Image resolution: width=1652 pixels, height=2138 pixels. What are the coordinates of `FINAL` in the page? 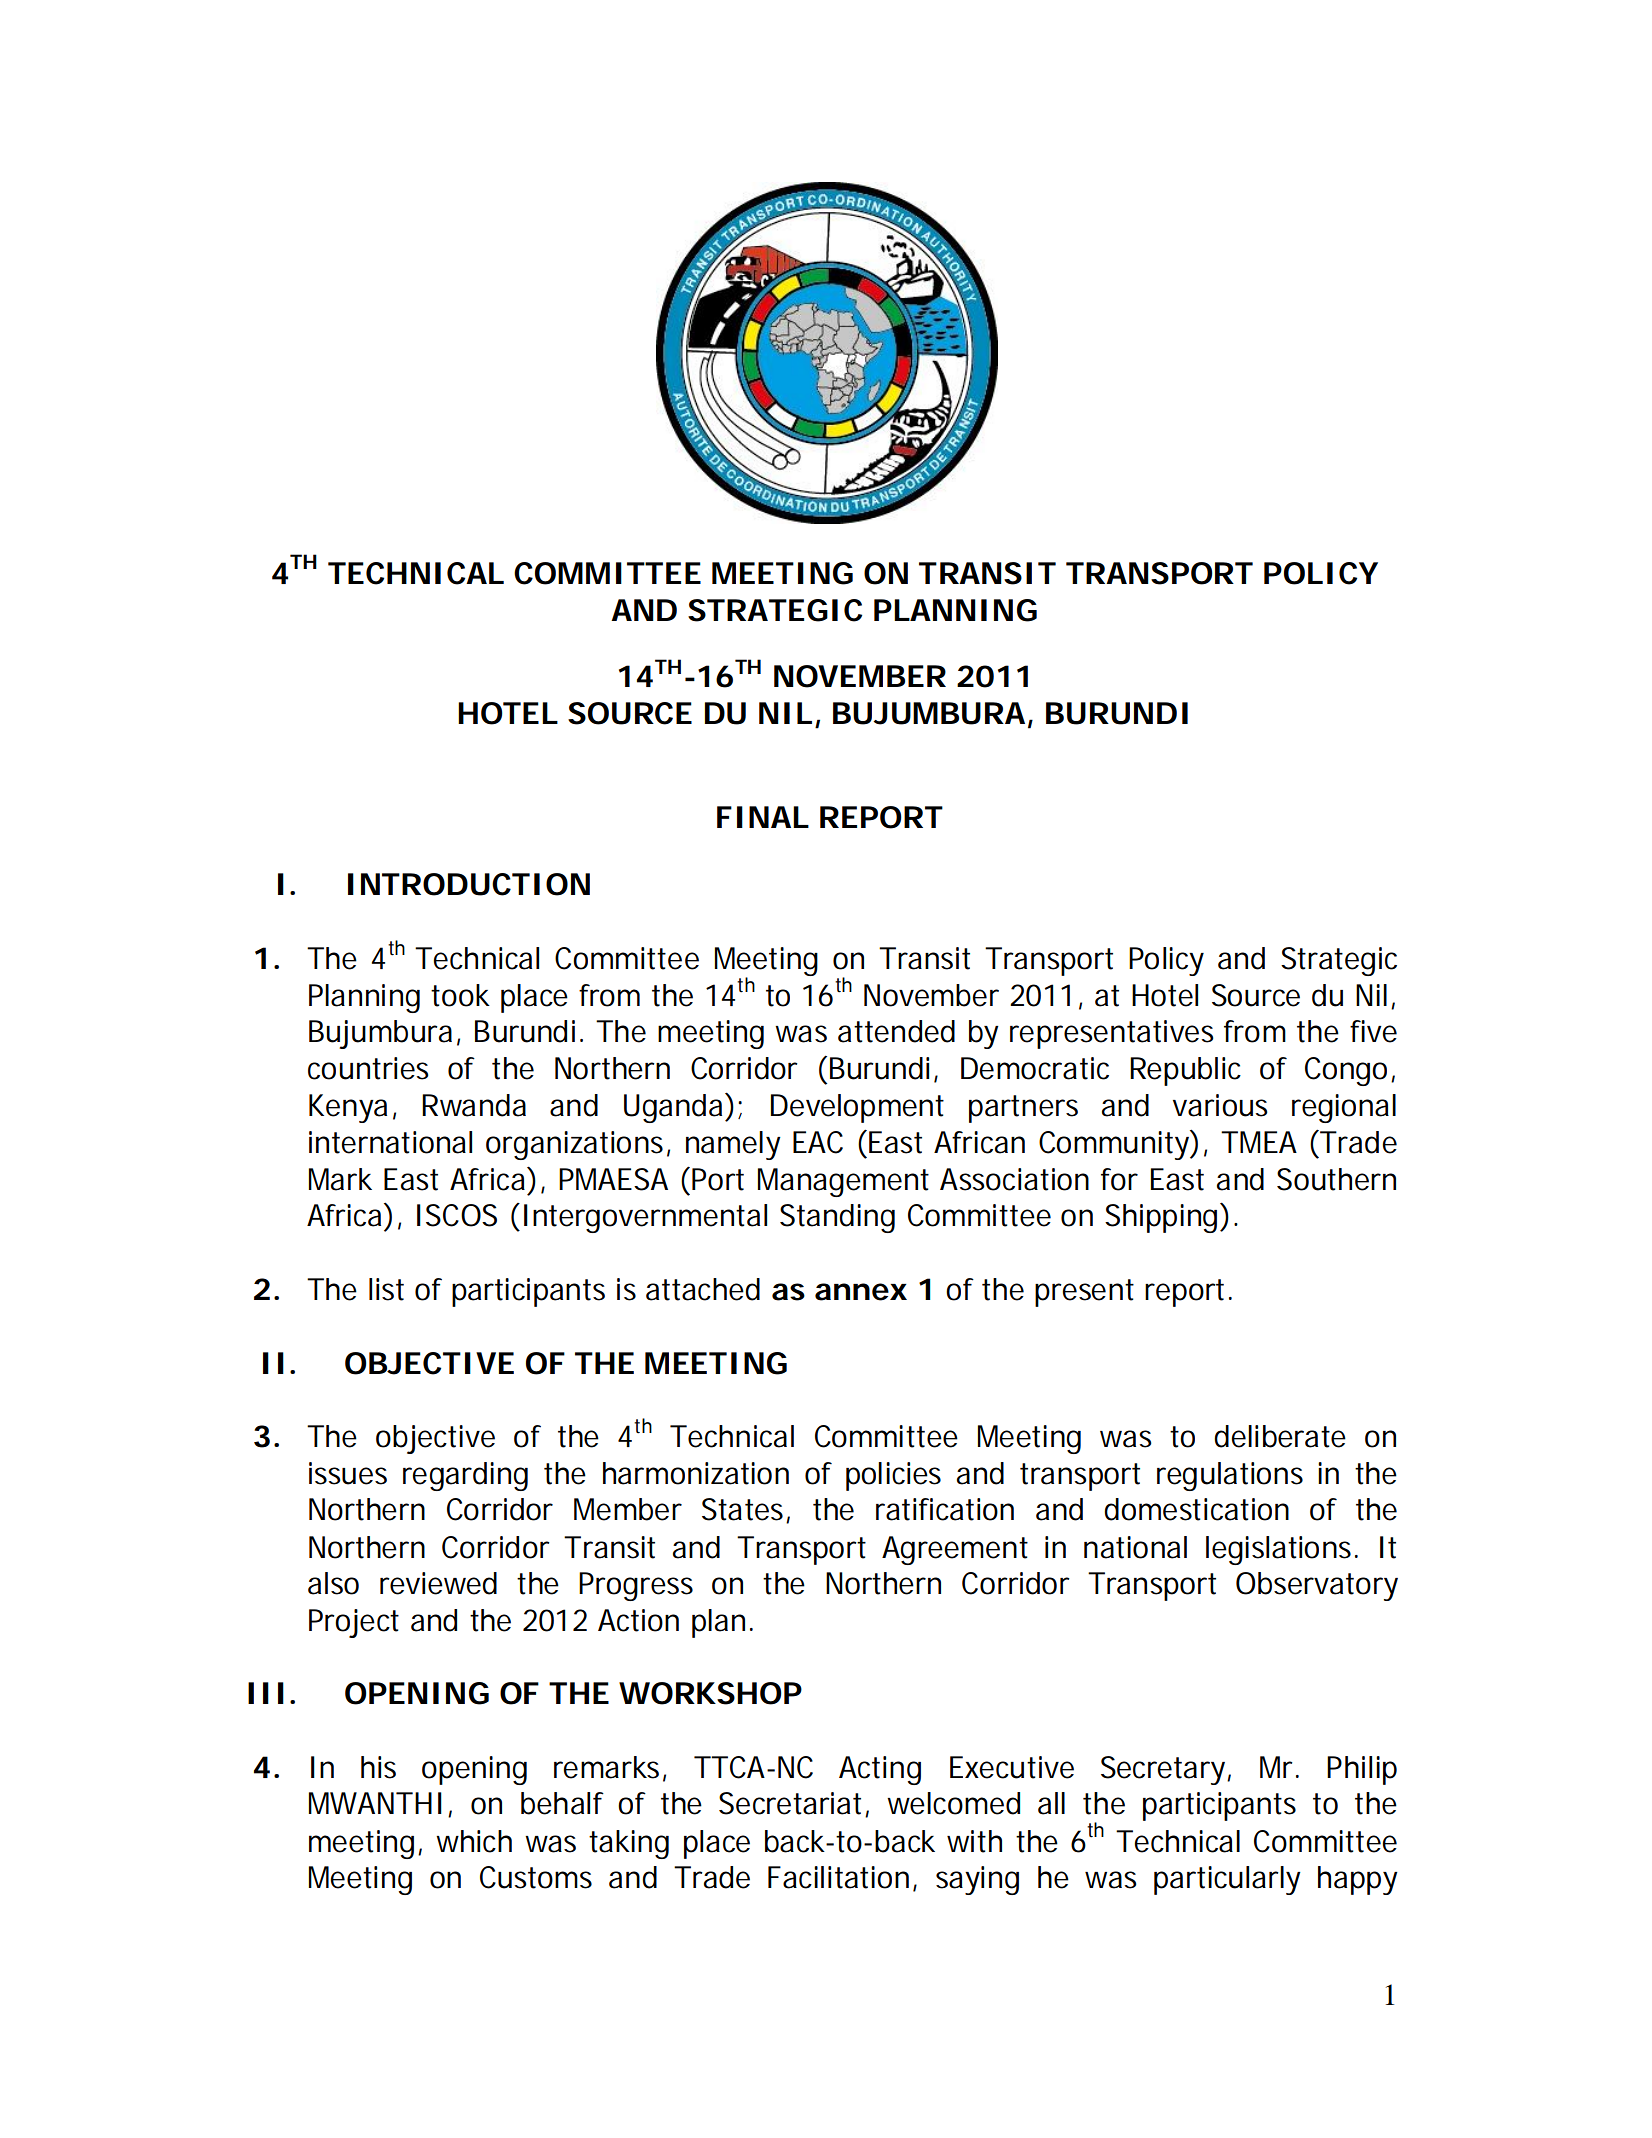 It's located at (763, 817).
